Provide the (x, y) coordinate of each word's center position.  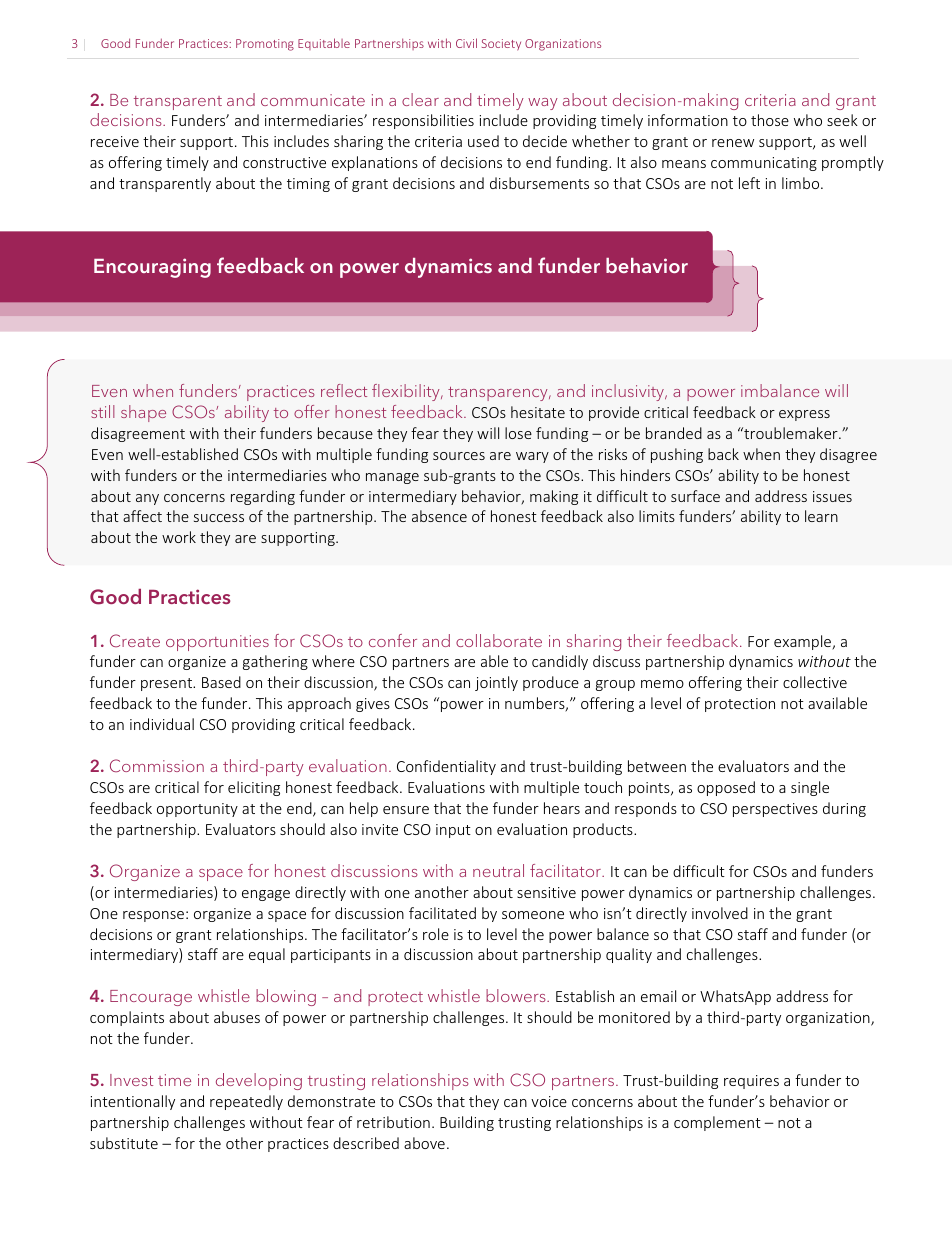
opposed (726, 788)
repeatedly (246, 1102)
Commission (157, 765)
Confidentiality (446, 767)
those (770, 120)
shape (143, 413)
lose (518, 433)
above (424, 1143)
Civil (466, 43)
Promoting (265, 45)
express (804, 415)
